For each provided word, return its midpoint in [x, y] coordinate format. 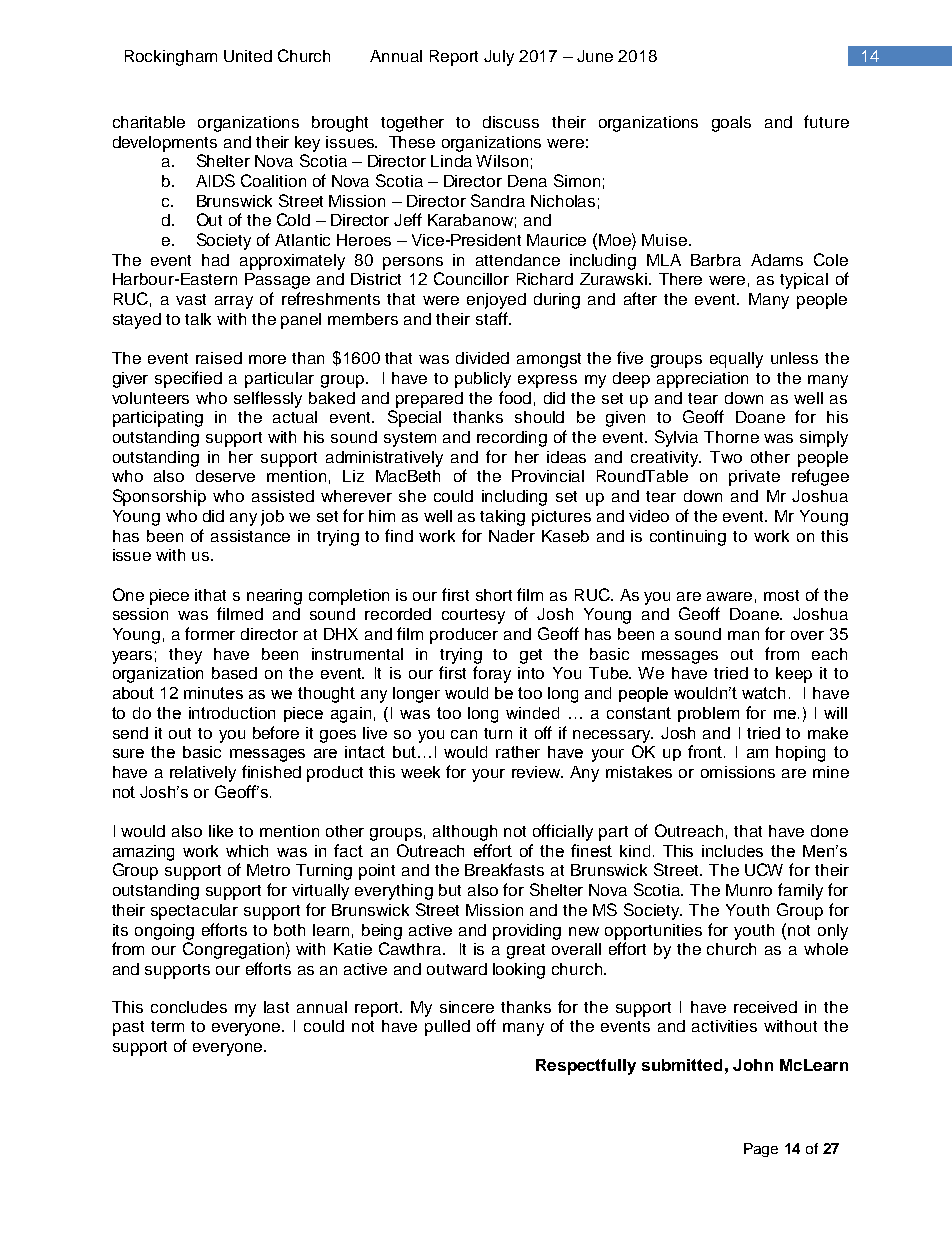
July [499, 58]
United [248, 56]
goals [731, 124]
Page [761, 1150]
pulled [447, 1028]
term [167, 1026]
